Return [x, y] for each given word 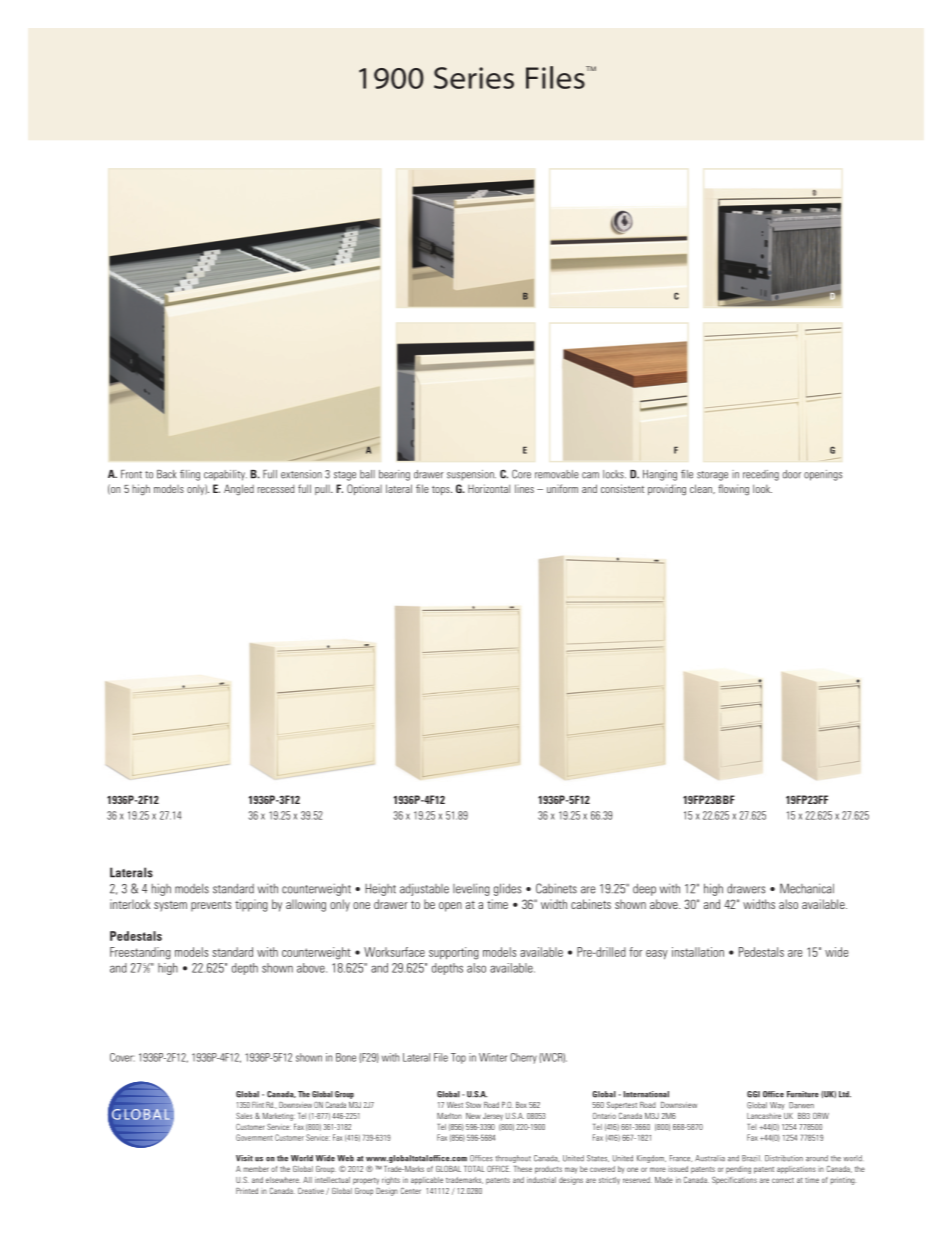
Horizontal [489, 488]
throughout [513, 1159]
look [762, 488]
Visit [244, 1158]
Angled [239, 490]
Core [521, 474]
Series [474, 78]
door [791, 474]
